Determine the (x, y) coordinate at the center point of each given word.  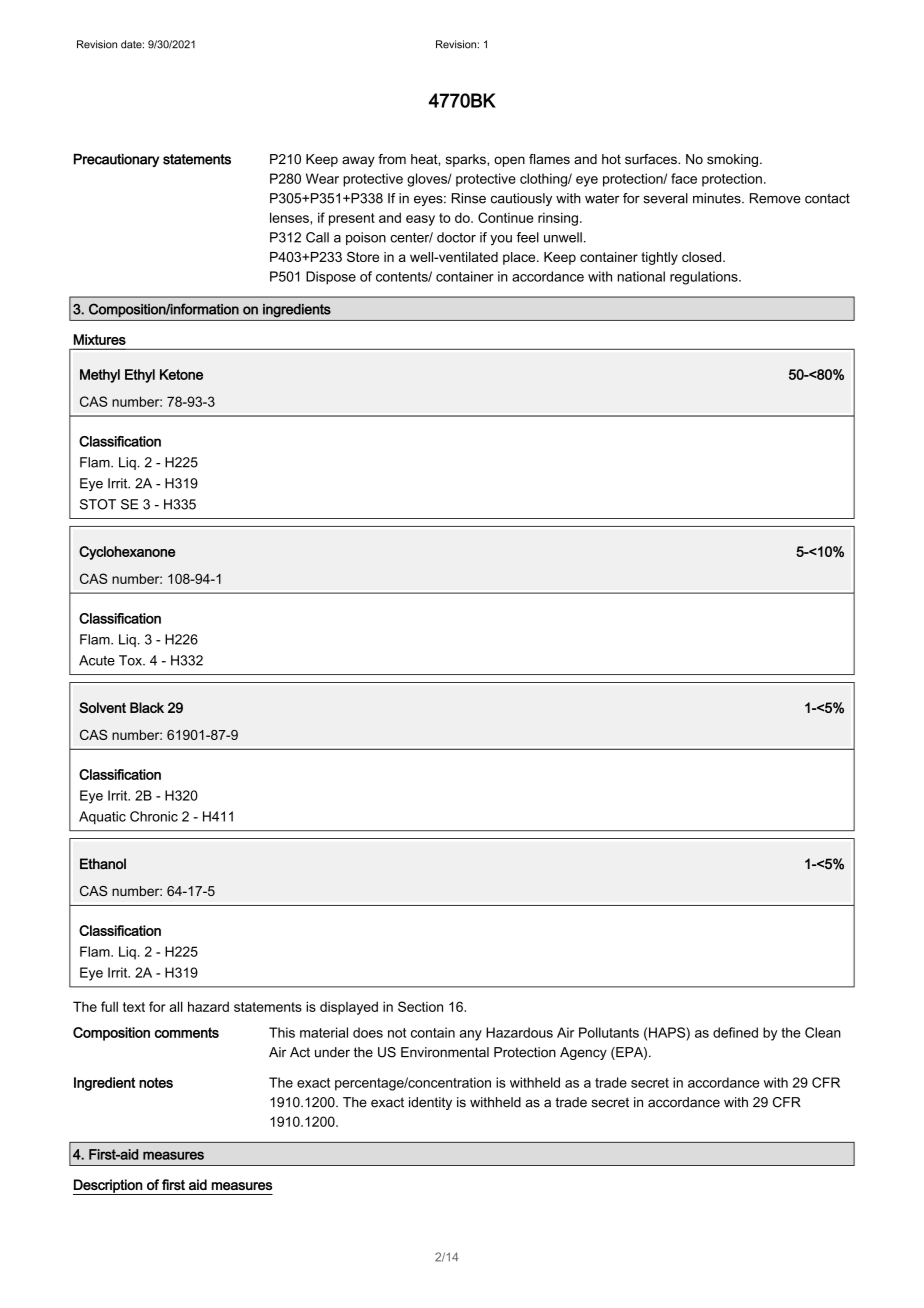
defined (735, 1032)
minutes (718, 198)
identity (430, 1103)
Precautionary (116, 160)
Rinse (468, 198)
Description (108, 1187)
